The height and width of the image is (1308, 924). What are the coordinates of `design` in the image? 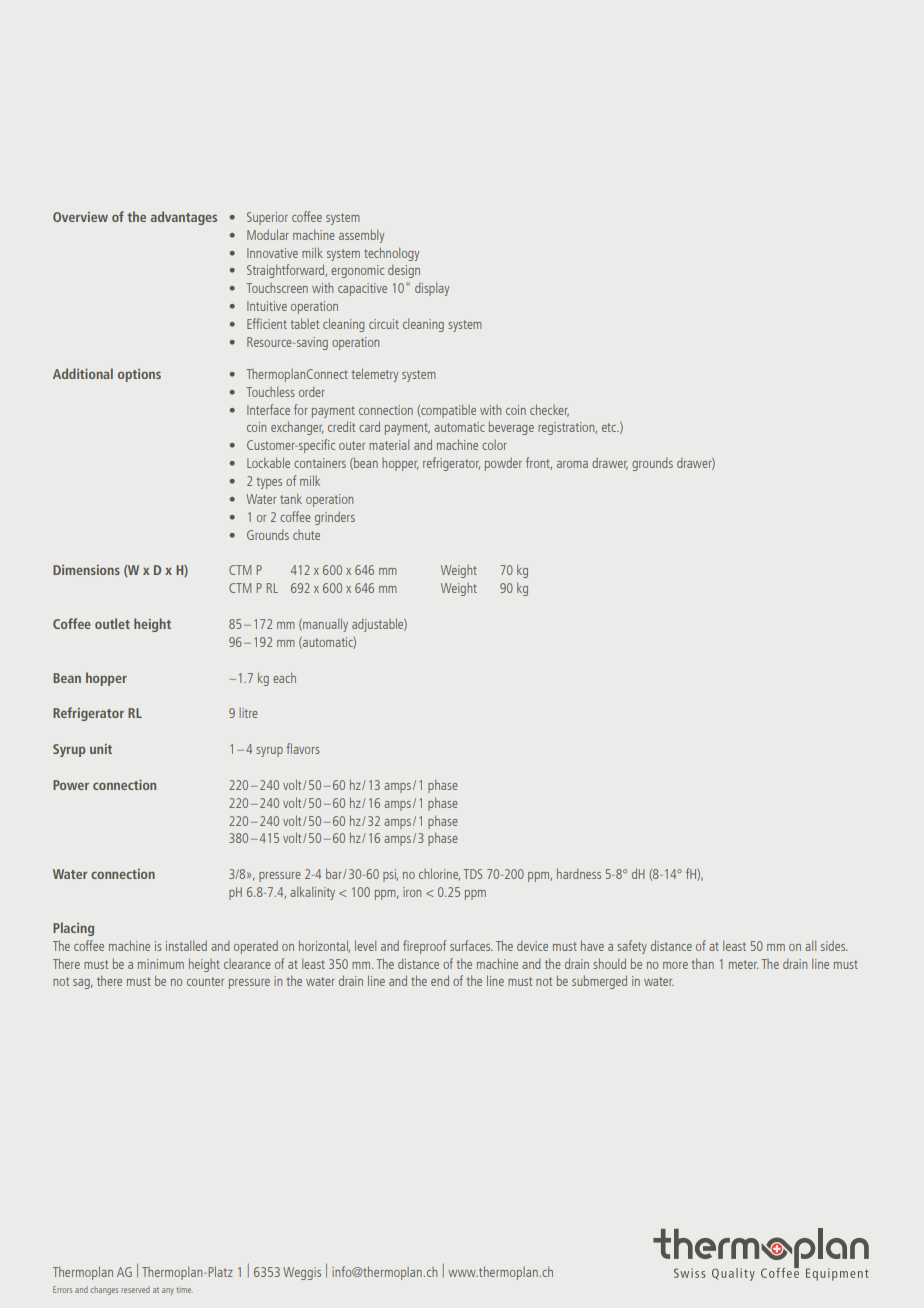 It's located at (404, 271).
